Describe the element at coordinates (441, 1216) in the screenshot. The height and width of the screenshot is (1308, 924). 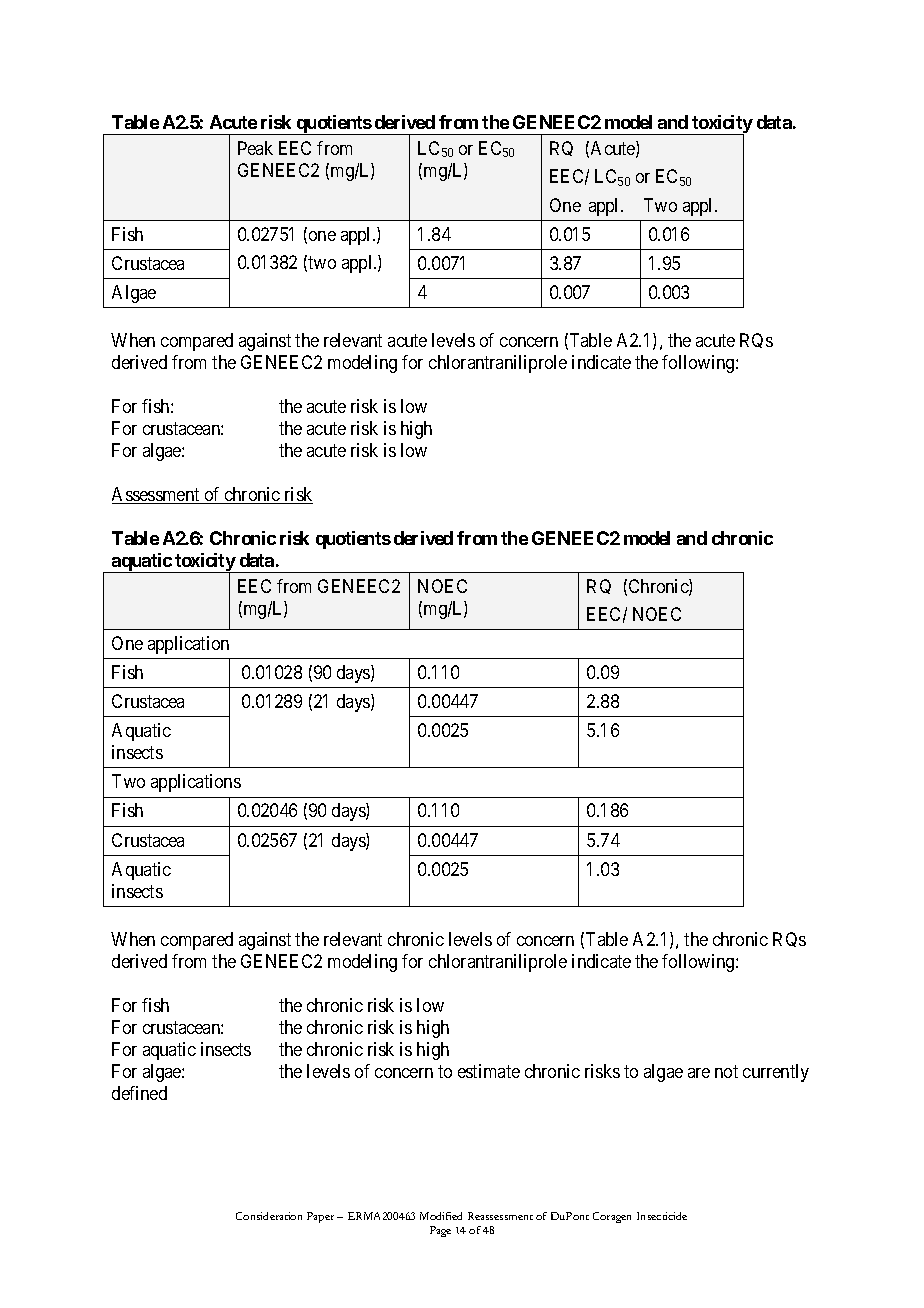
I see `Modified` at that location.
